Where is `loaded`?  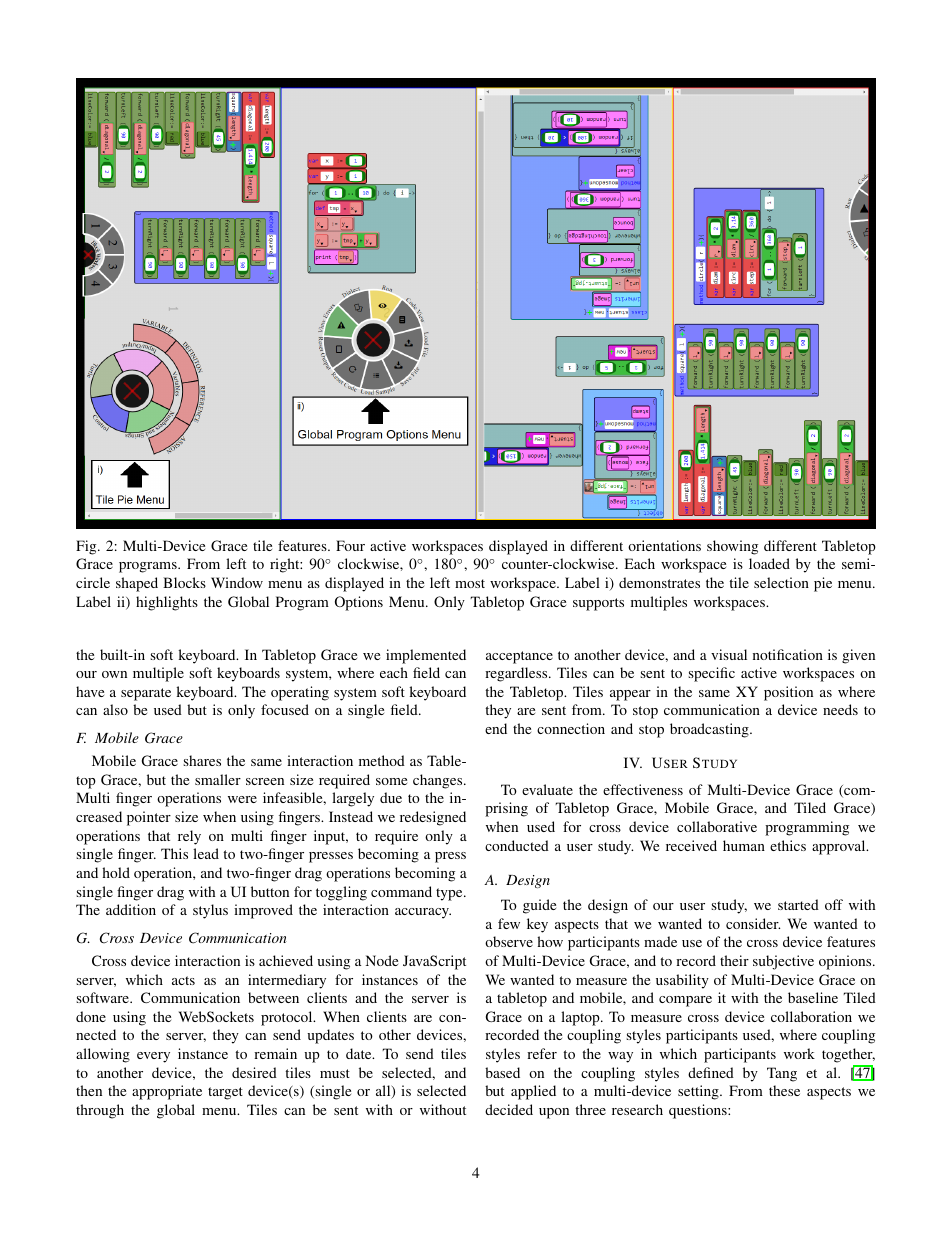 loaded is located at coordinates (769, 563).
